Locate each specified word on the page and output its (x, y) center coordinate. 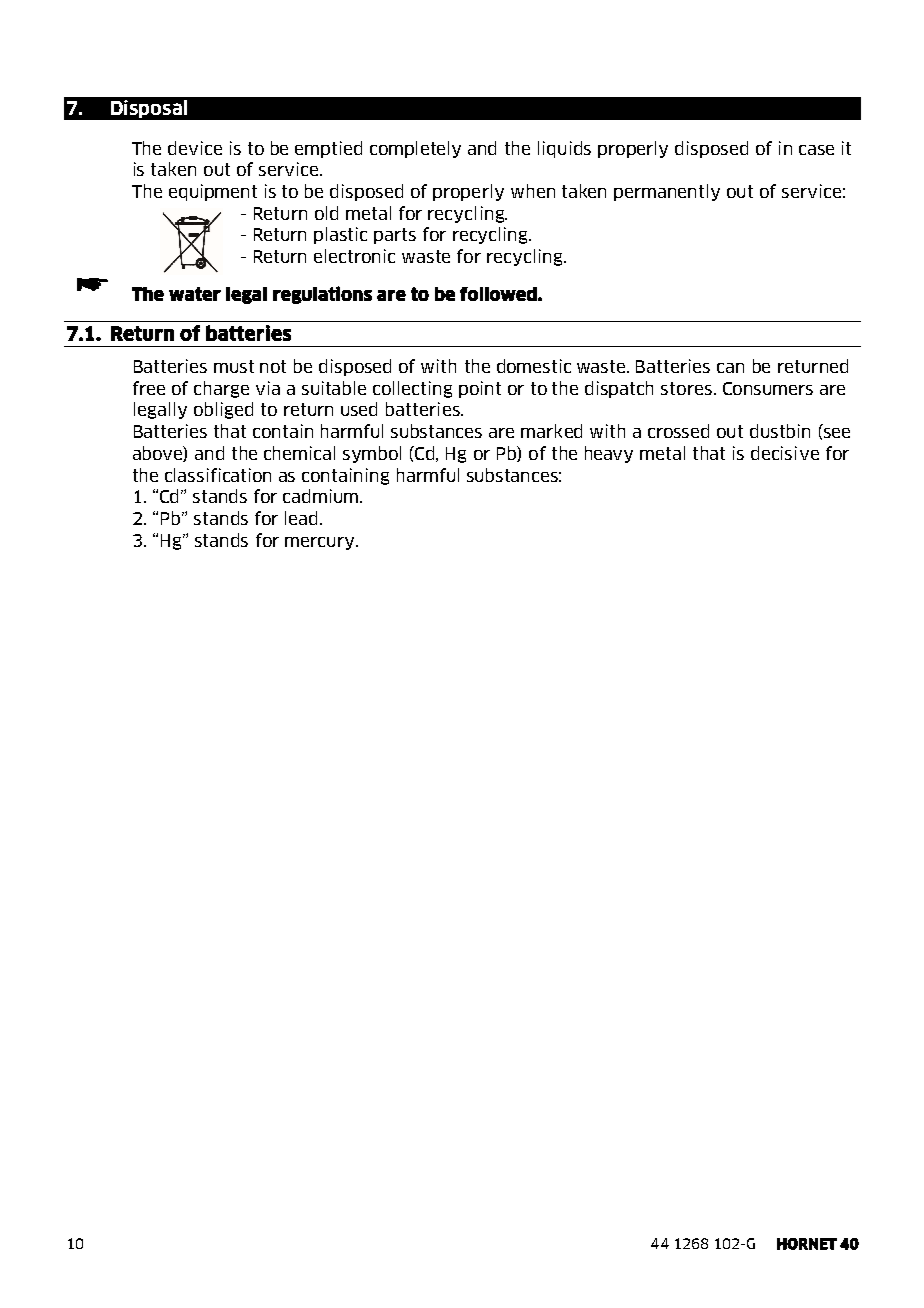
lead (301, 518)
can (730, 368)
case (816, 150)
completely (415, 149)
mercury (321, 543)
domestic (534, 366)
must (234, 366)
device (195, 148)
